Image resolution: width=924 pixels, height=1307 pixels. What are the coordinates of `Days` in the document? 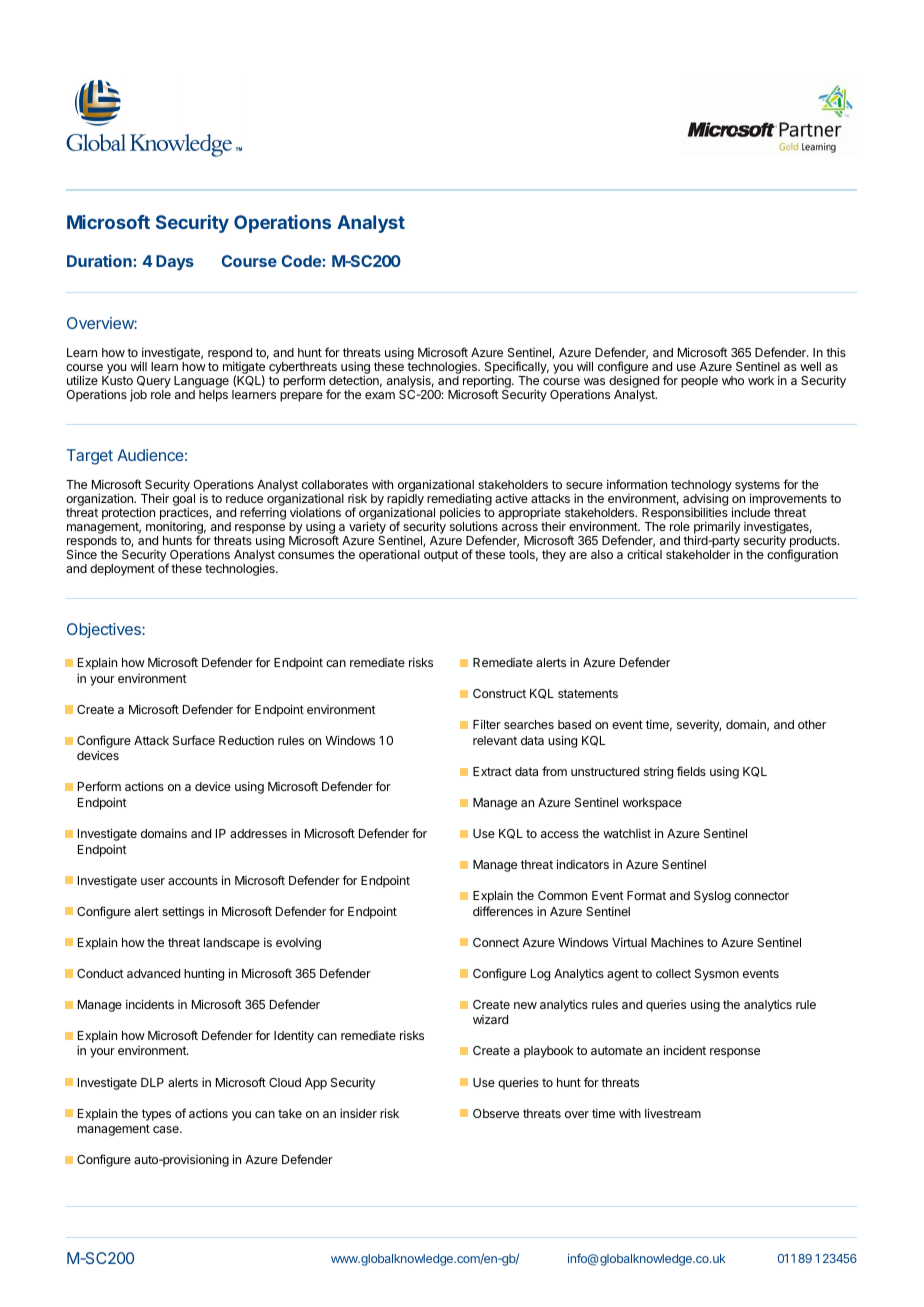 It's located at (175, 263).
